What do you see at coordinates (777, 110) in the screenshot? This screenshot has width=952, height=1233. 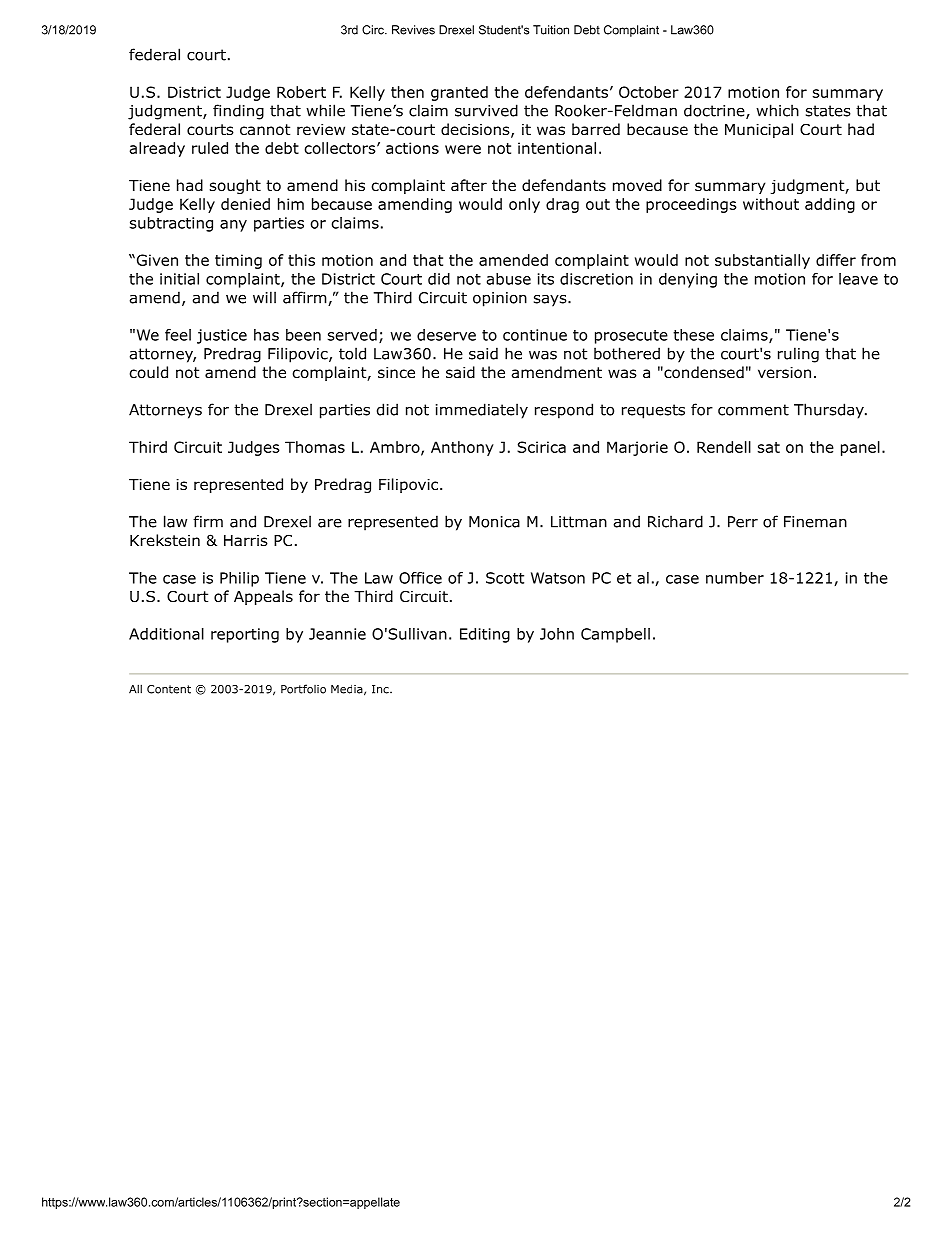 I see `which` at bounding box center [777, 110].
